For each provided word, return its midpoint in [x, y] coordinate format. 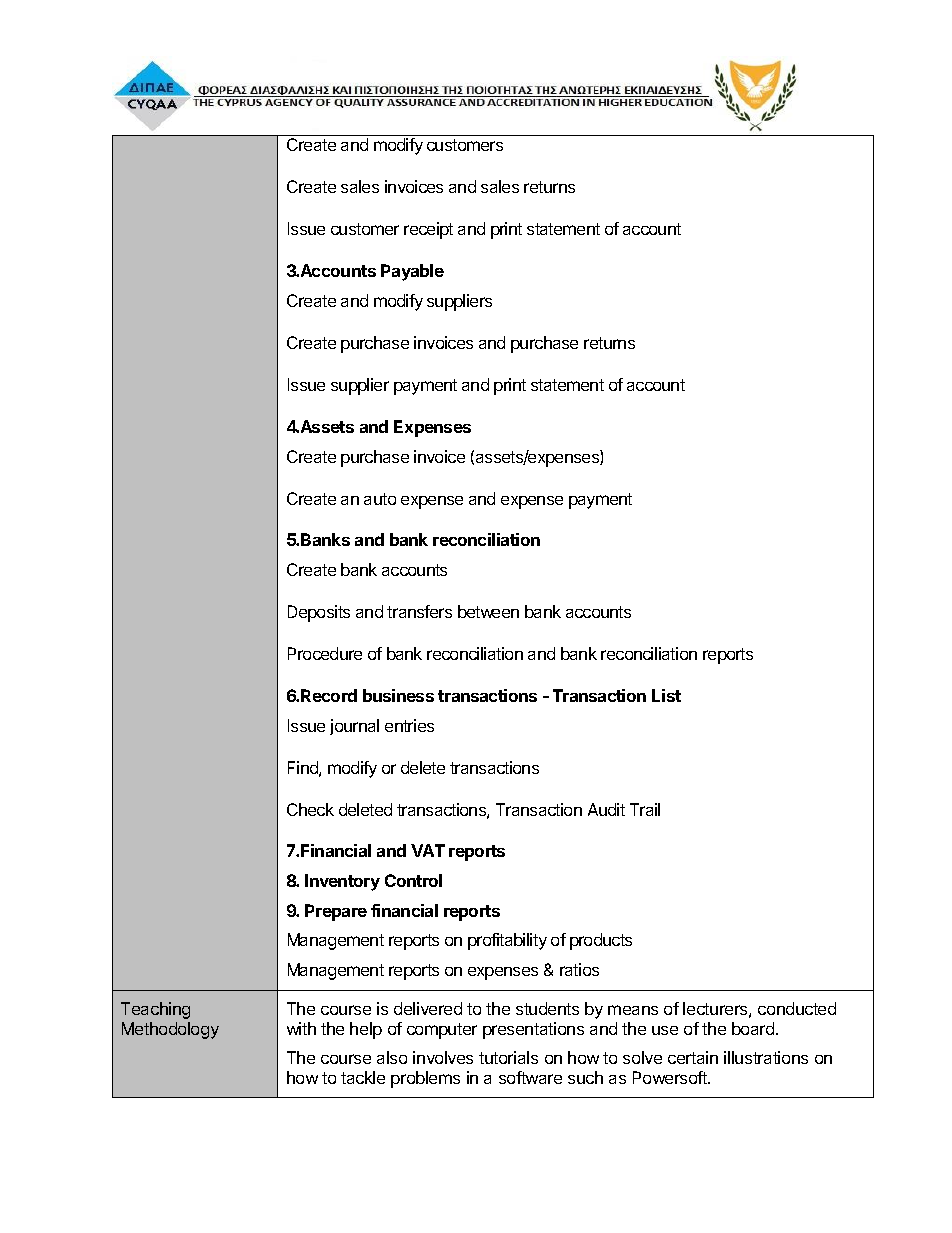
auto [380, 499]
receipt [428, 230]
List [666, 695]
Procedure [325, 653]
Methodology [170, 1030]
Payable [412, 272]
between [488, 611]
